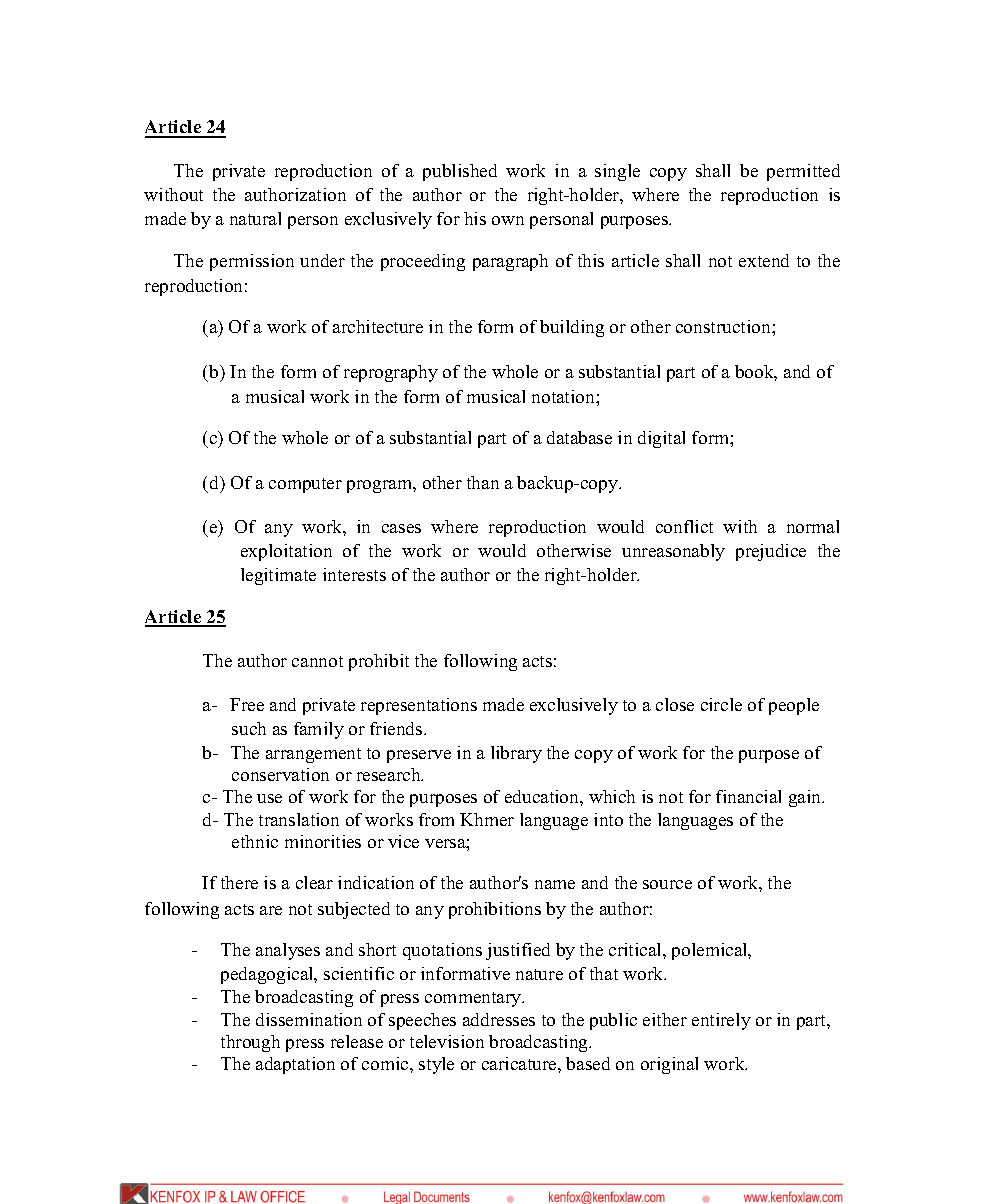  What do you see at coordinates (317, 661) in the screenshot?
I see `cannot` at bounding box center [317, 661].
